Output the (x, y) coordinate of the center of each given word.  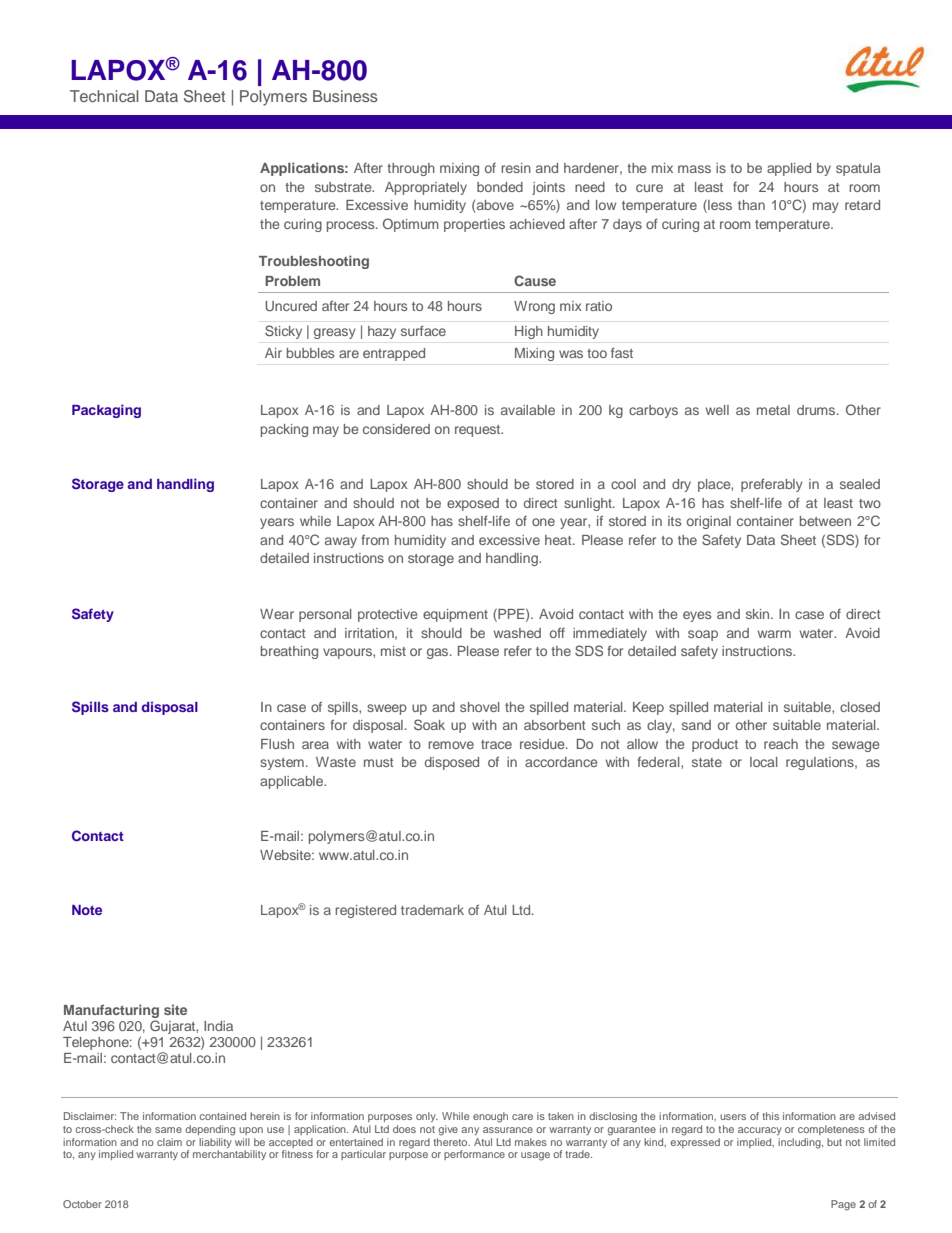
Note (87, 910)
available (528, 410)
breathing (289, 652)
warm (774, 634)
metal (773, 410)
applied (789, 169)
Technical (104, 96)
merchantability (229, 1155)
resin (516, 168)
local (763, 762)
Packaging (106, 411)
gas (439, 653)
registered (365, 911)
